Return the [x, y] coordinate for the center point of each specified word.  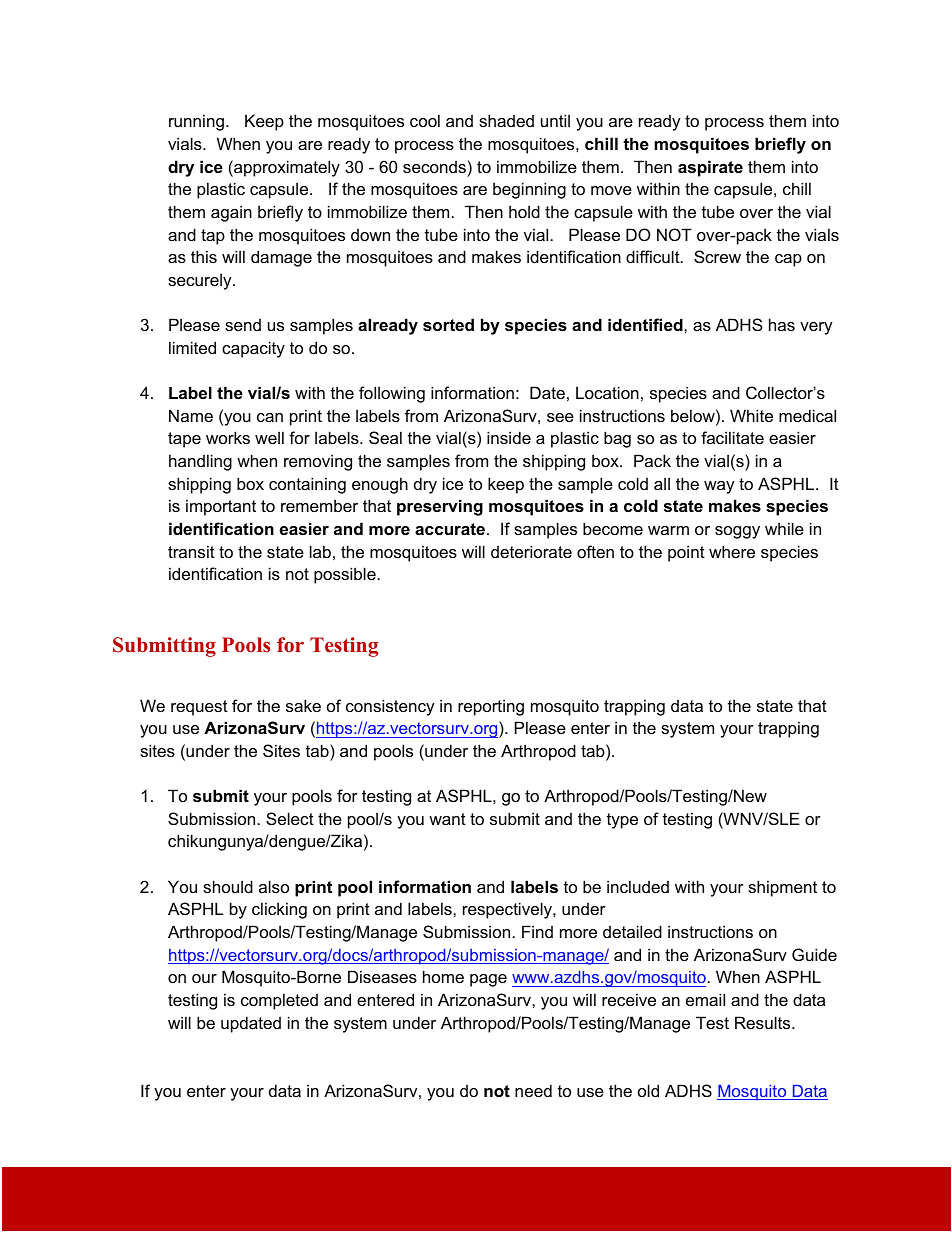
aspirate [710, 168]
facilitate [732, 437]
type [622, 821]
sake [303, 705]
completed [279, 1001]
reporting [491, 707]
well [269, 437]
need [533, 1090]
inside [509, 437]
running [196, 122]
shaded [506, 120]
